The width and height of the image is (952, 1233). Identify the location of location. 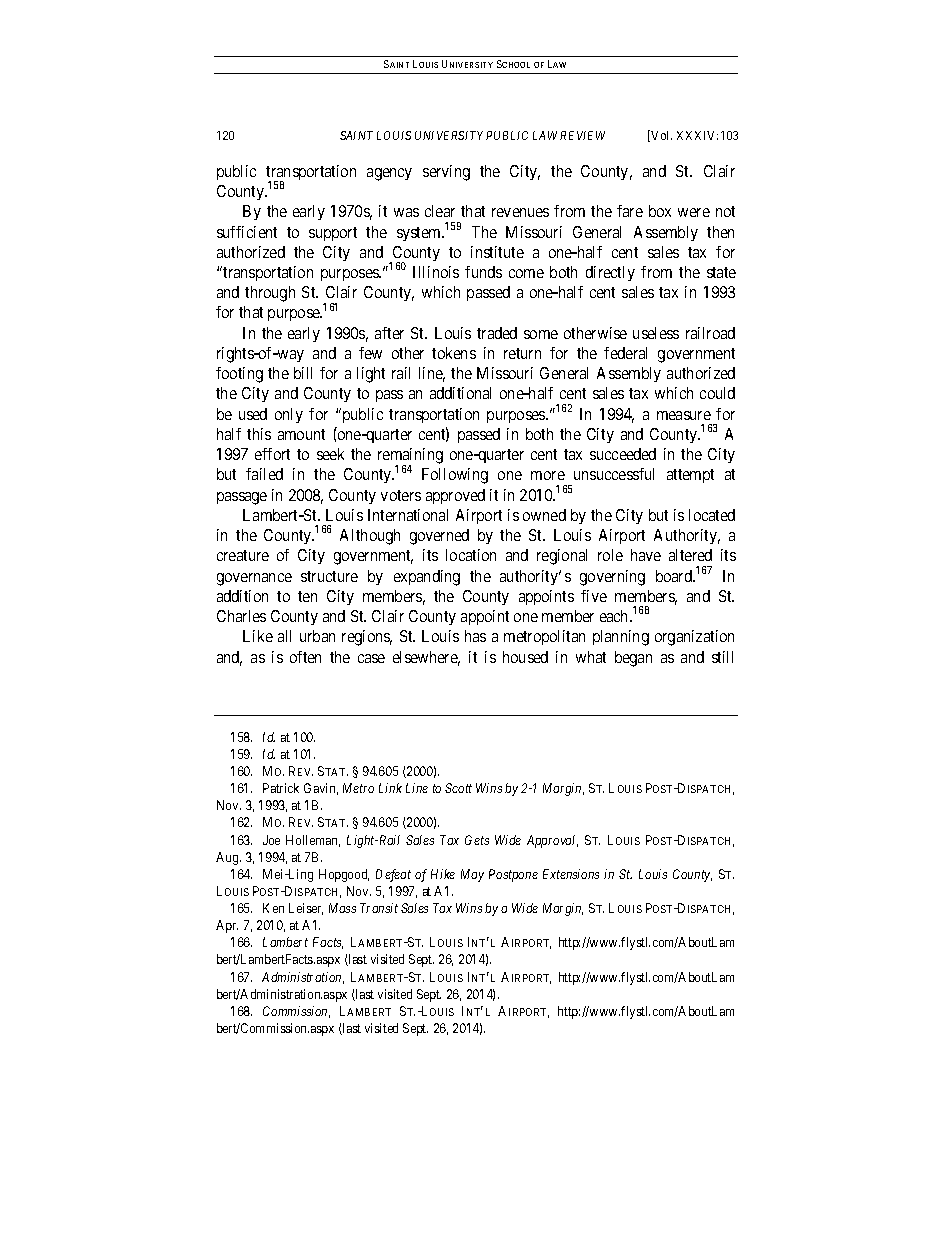
(471, 555).
